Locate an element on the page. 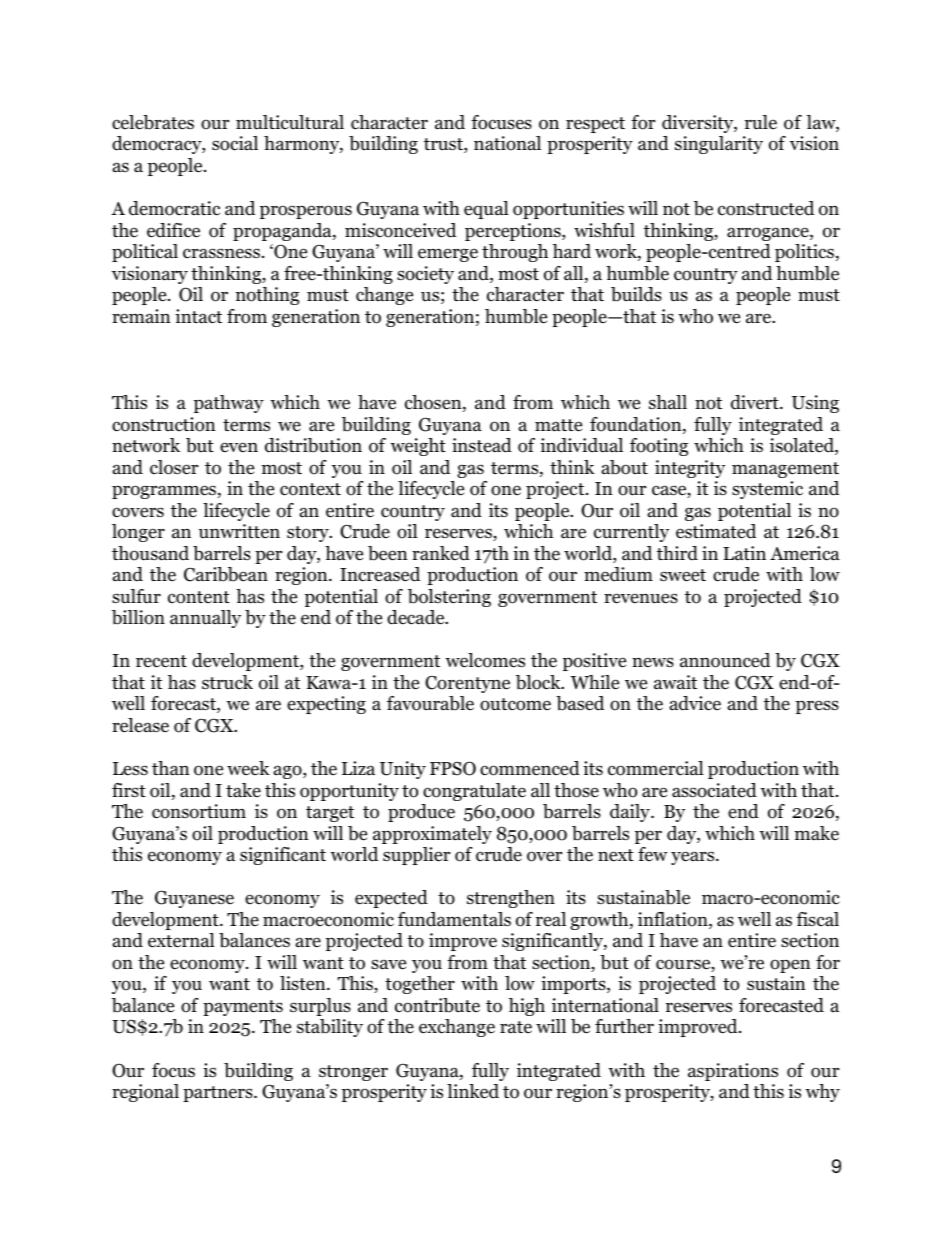  social is located at coordinates (235, 143).
